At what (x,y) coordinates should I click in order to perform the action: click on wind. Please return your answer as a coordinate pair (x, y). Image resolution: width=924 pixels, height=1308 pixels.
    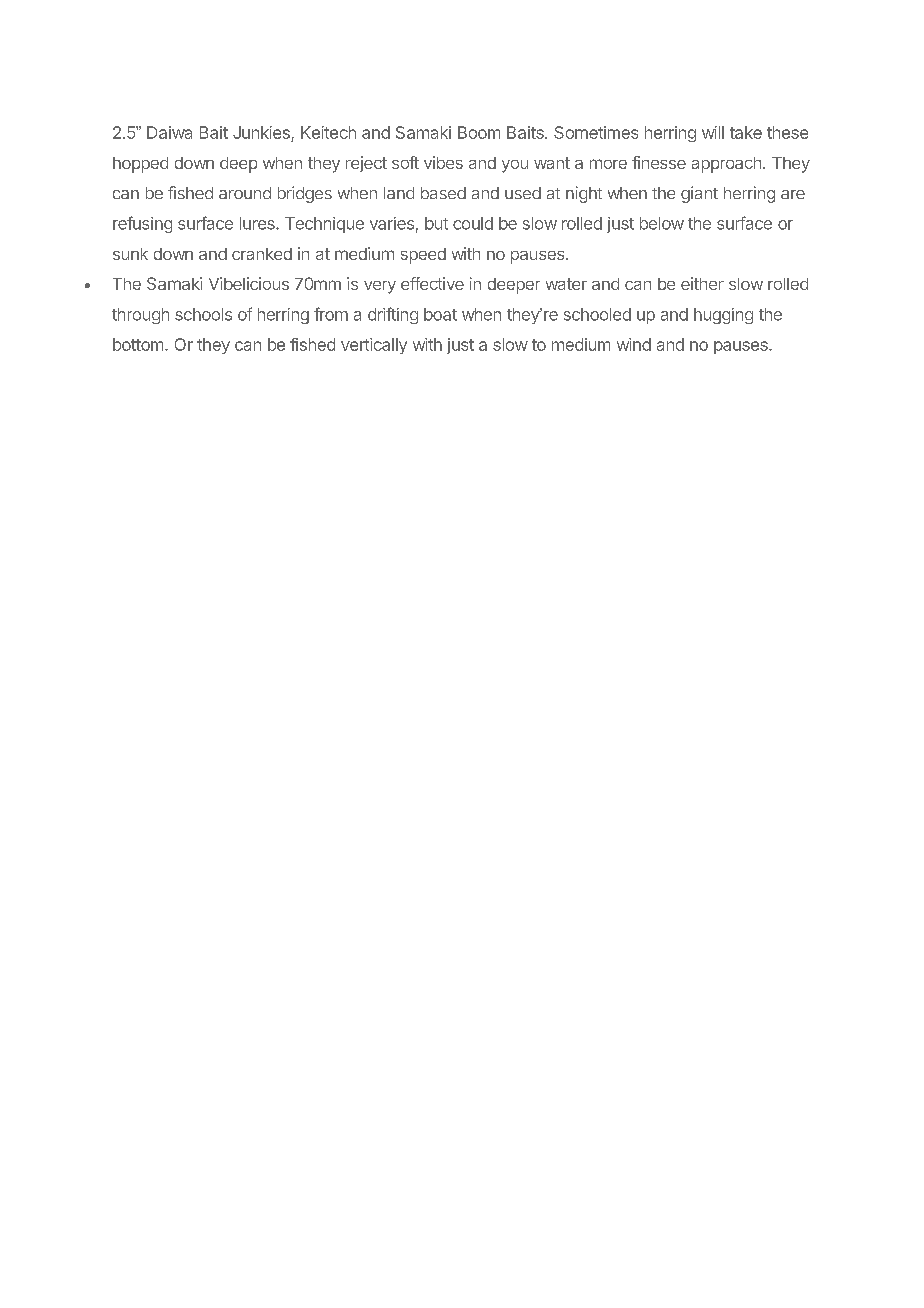
    Looking at the image, I should click on (634, 344).
